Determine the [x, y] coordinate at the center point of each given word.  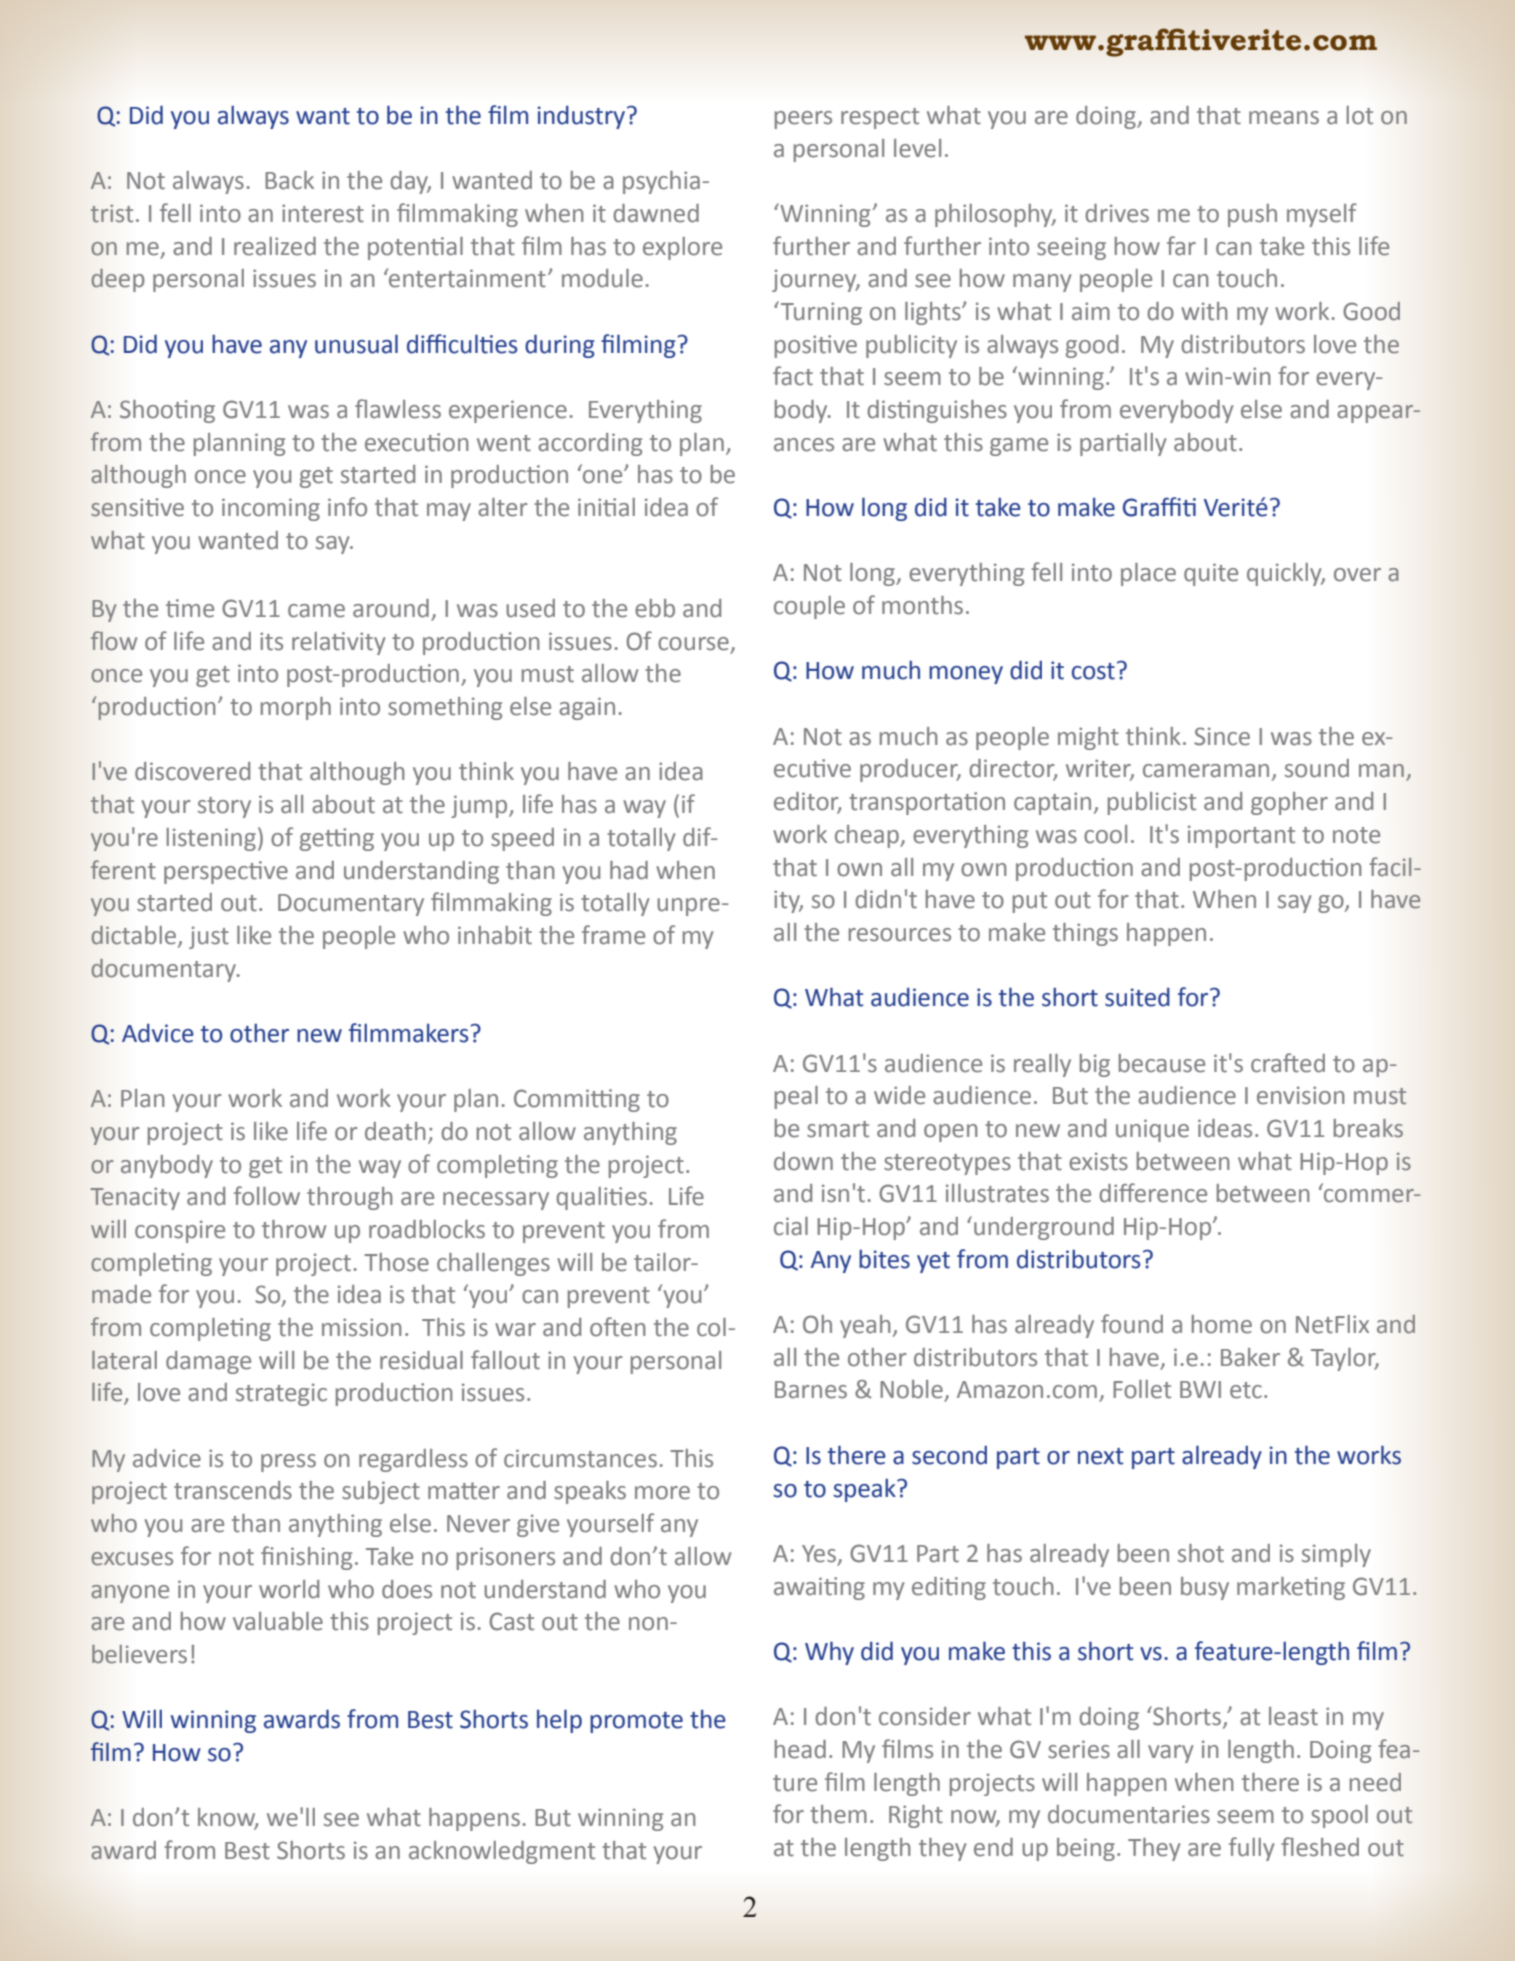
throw [294, 1229]
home [1222, 1324]
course [693, 644]
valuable [278, 1621]
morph [296, 708]
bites [884, 1259]
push [1252, 215]
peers [803, 120]
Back [289, 180]
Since [1222, 736]
